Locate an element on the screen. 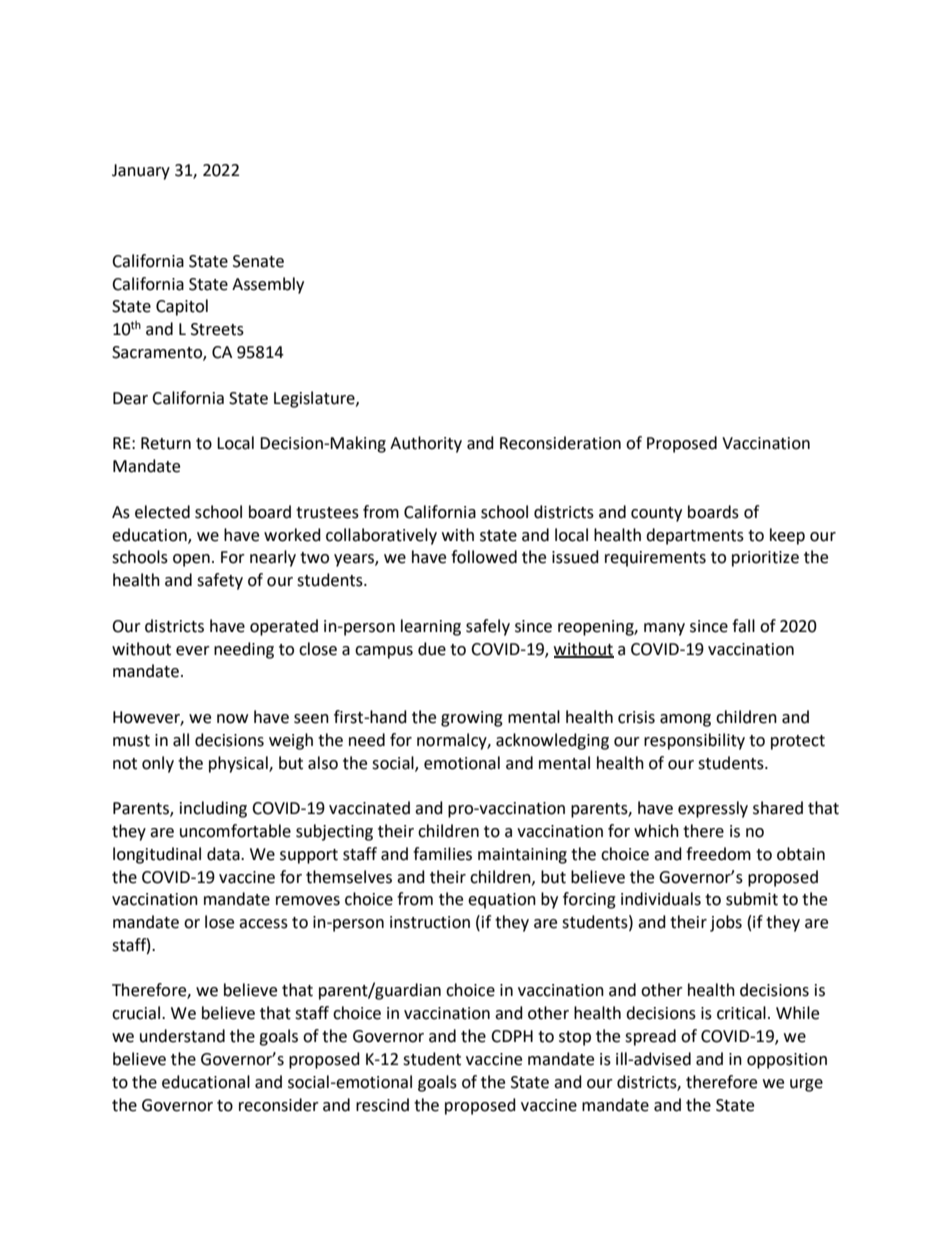 The height and width of the screenshot is (1233, 952). understand is located at coordinates (182, 1036).
